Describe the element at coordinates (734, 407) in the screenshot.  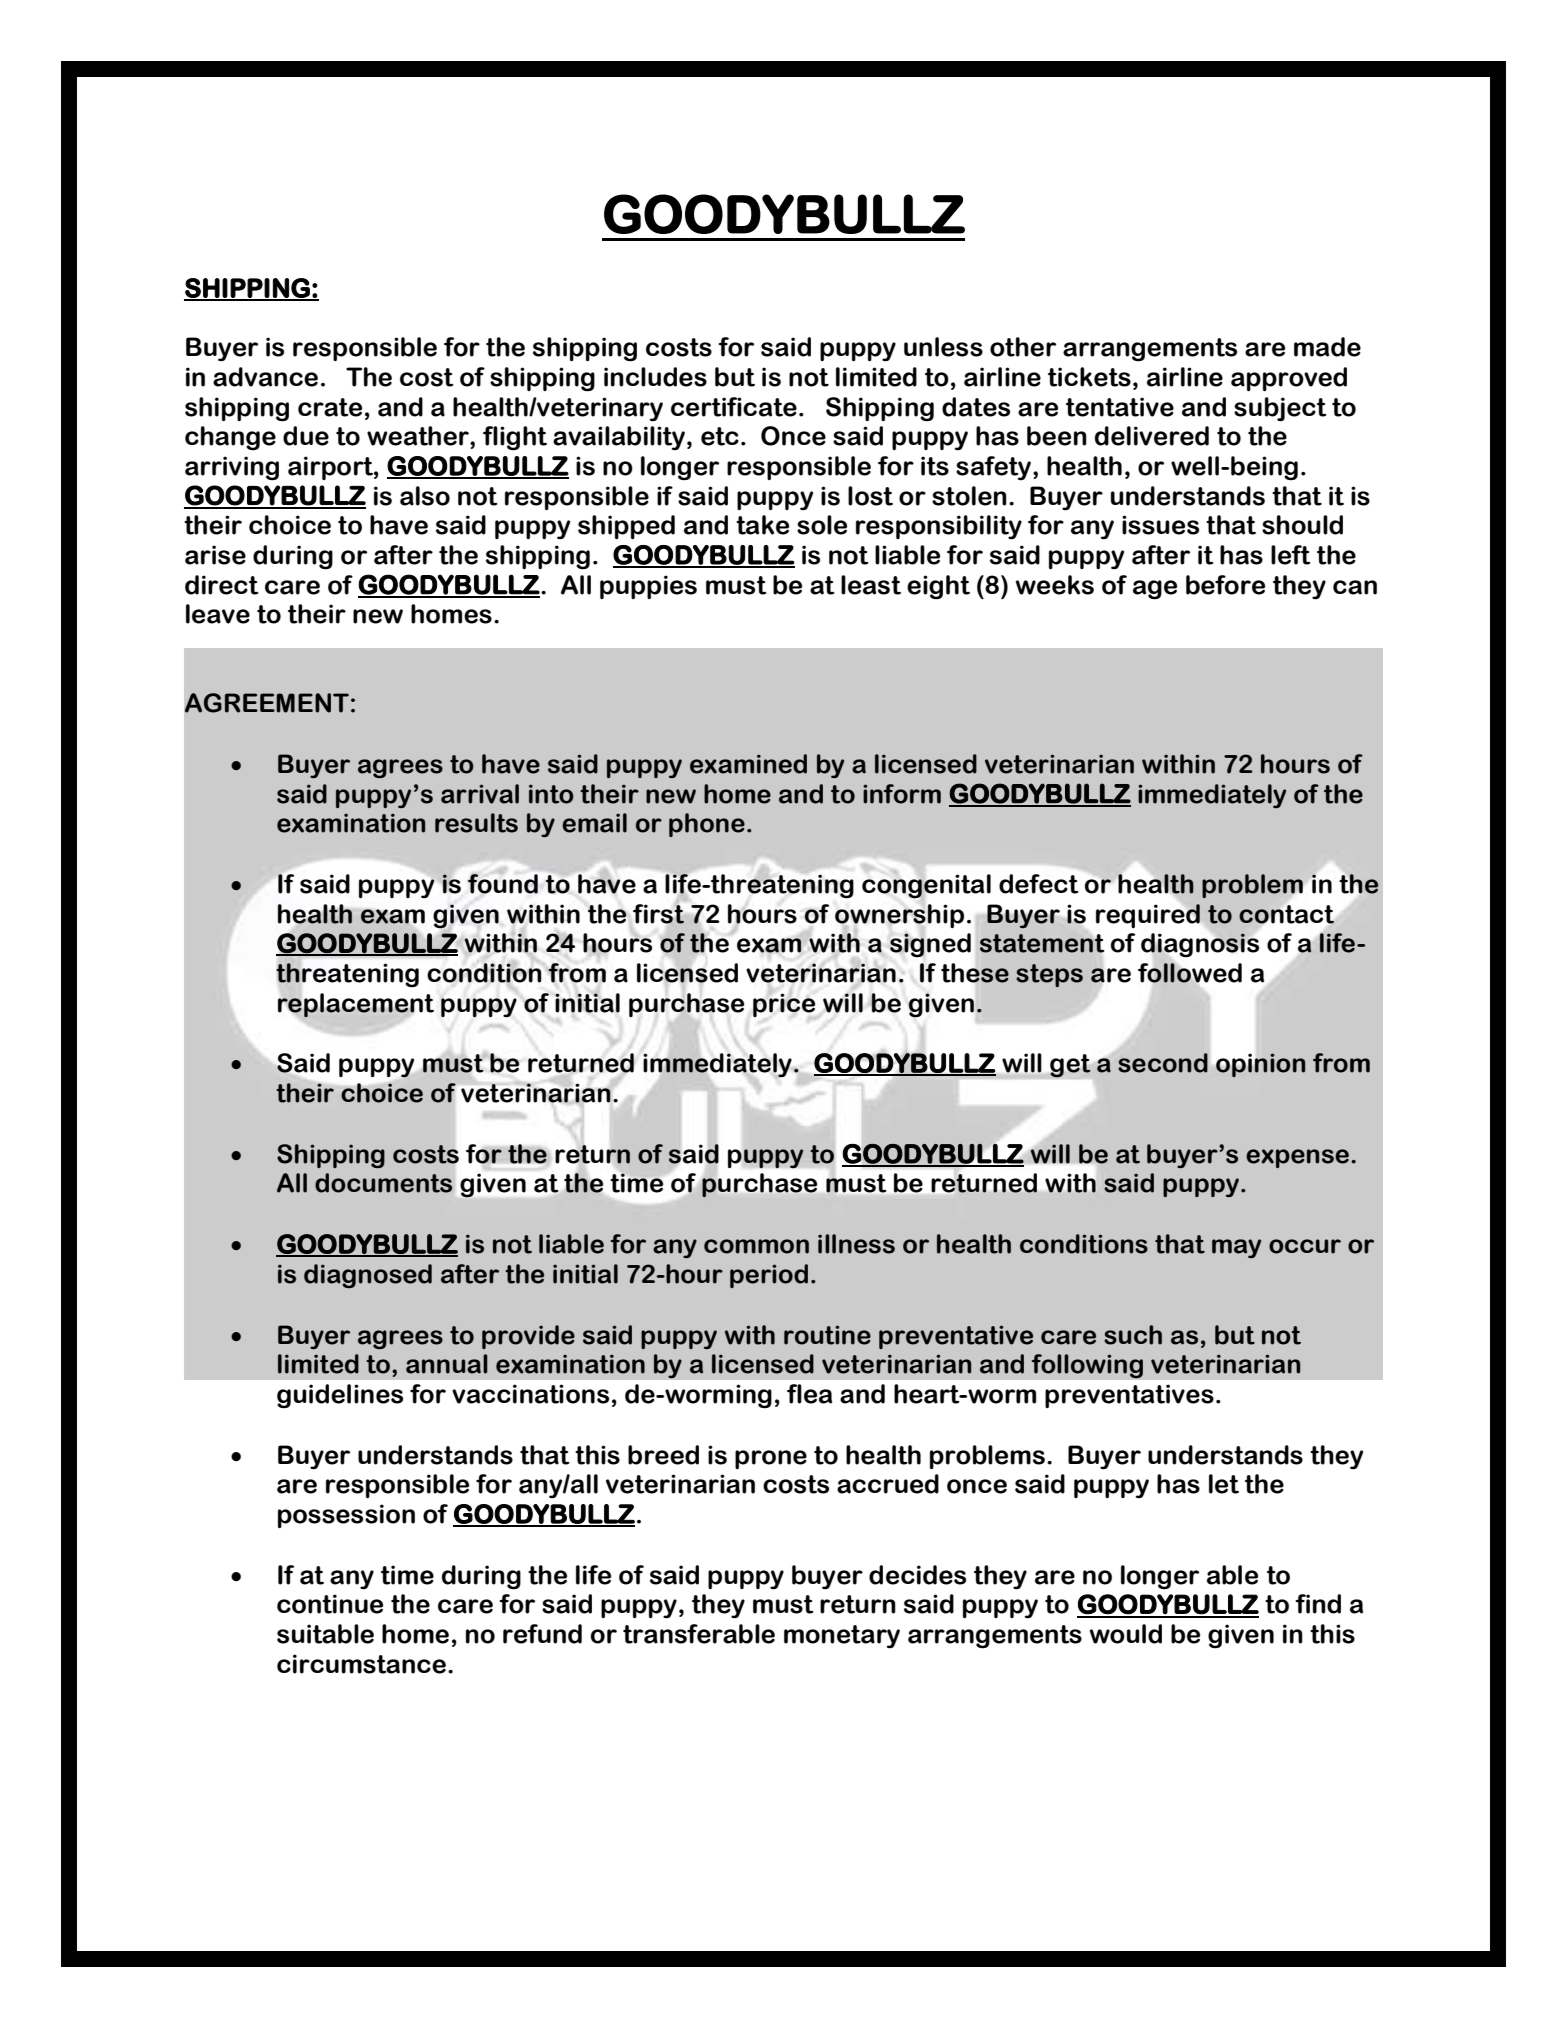
I see `certificate` at that location.
